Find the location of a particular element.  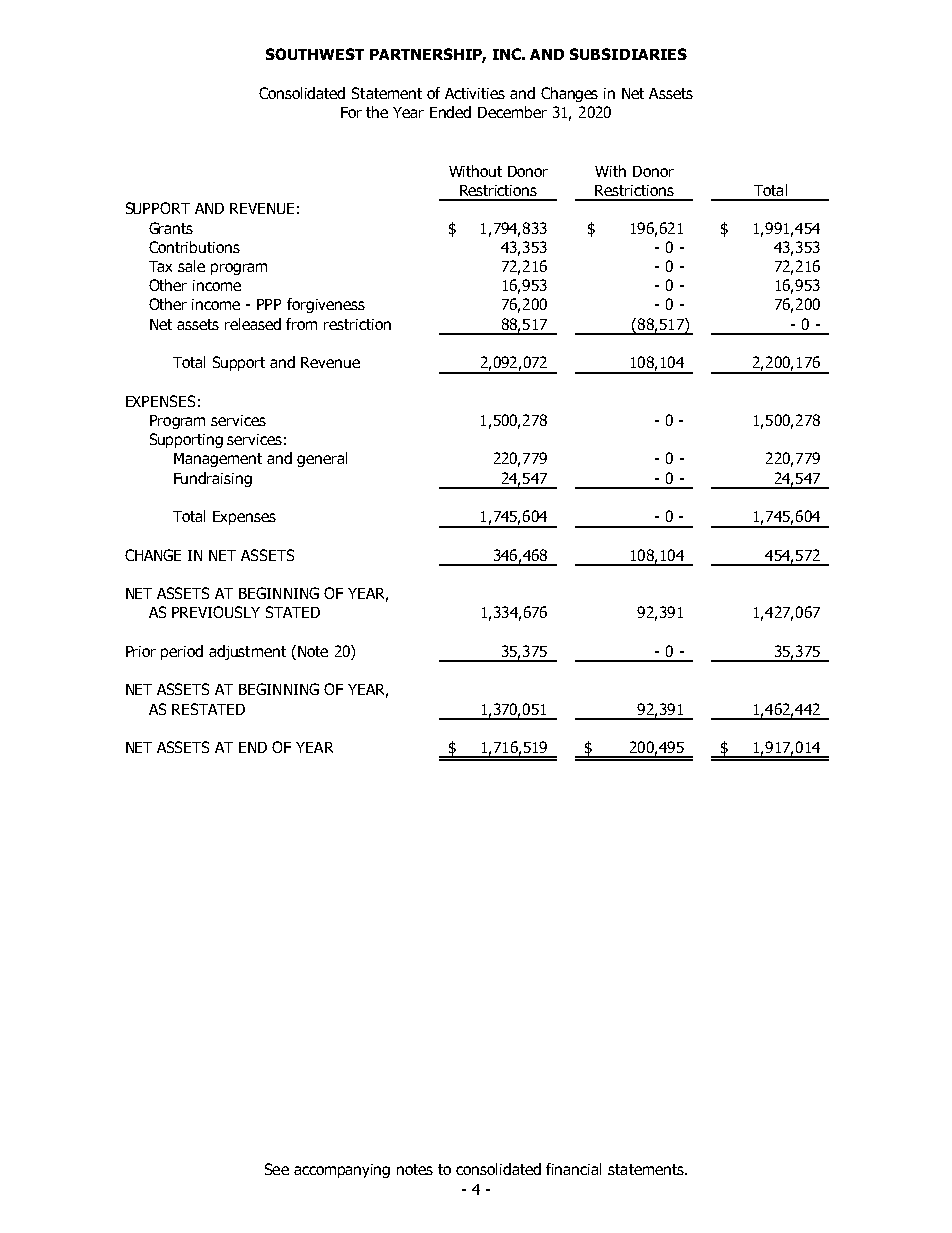

adjustment is located at coordinates (247, 652).
